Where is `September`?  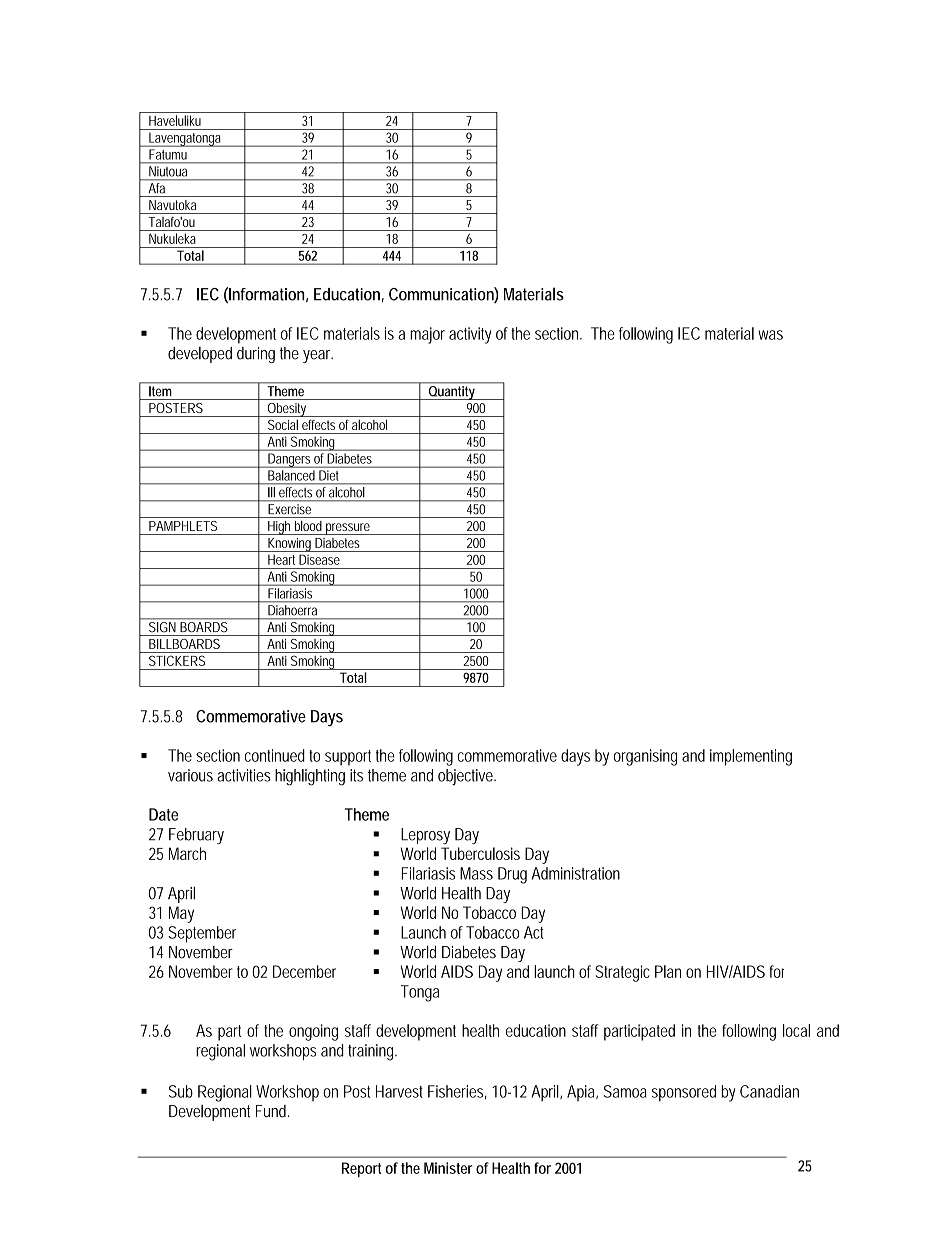
September is located at coordinates (202, 934).
